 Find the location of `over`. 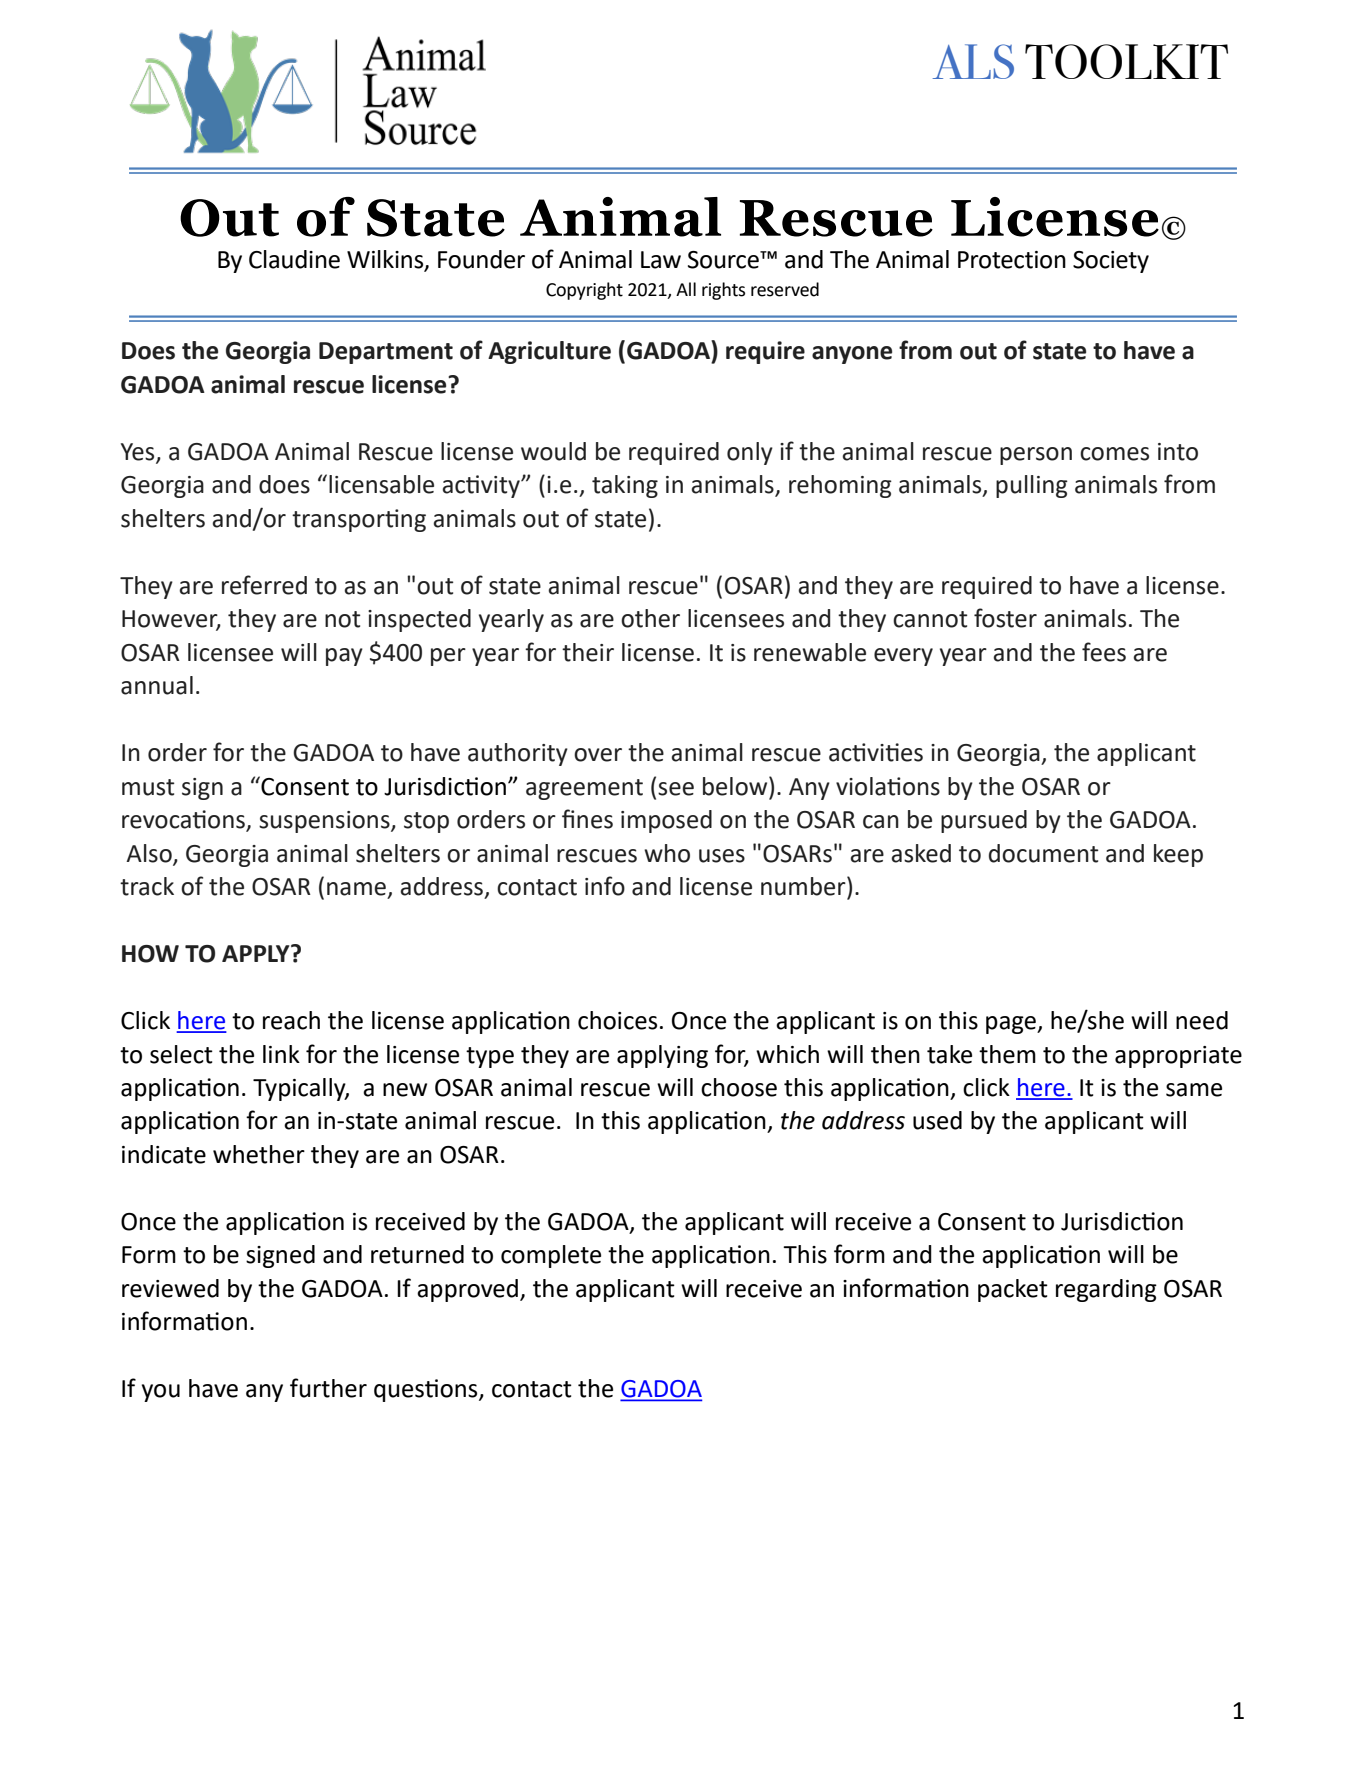

over is located at coordinates (598, 755).
